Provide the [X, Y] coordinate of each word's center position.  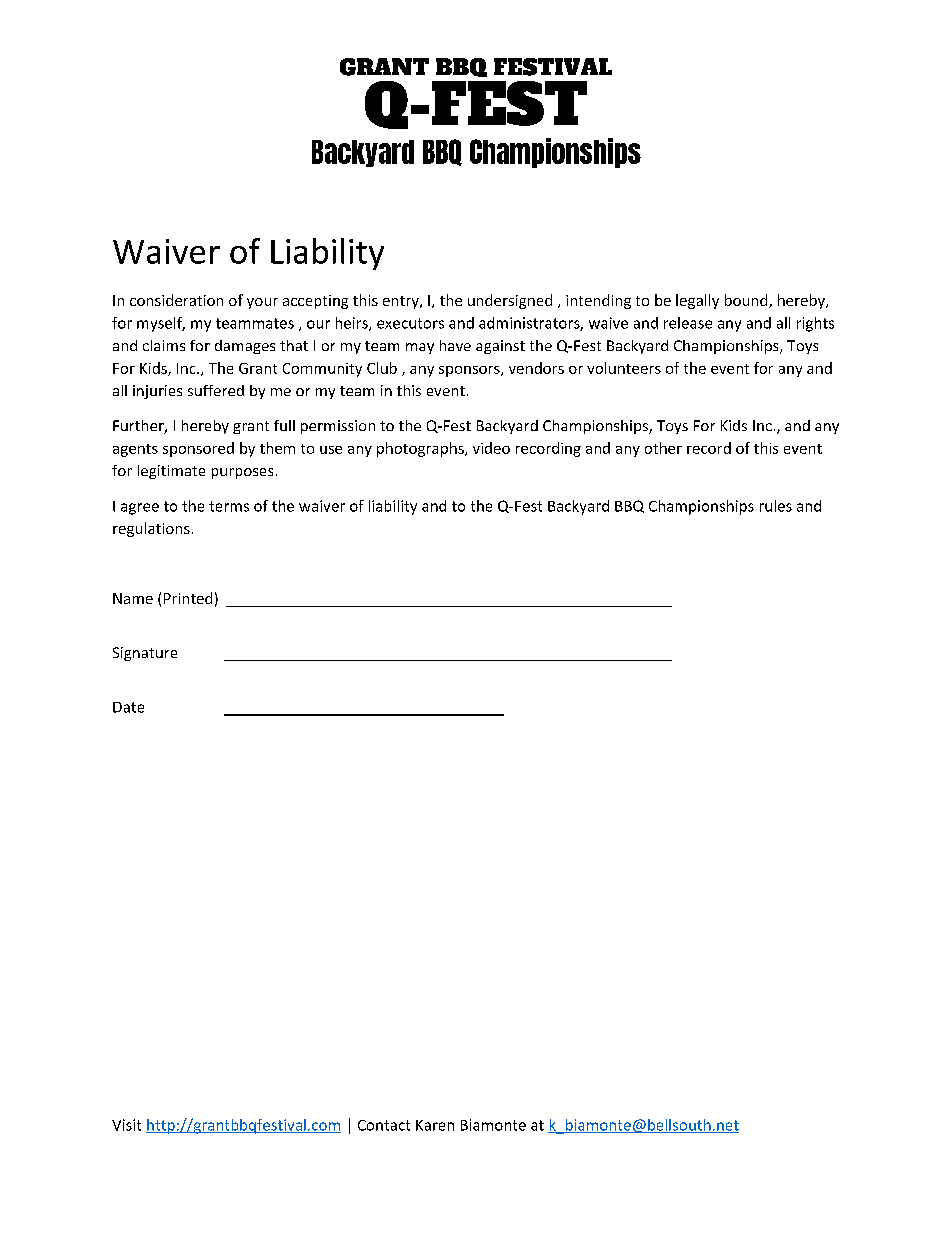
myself [161, 324]
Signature [145, 654]
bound [747, 301]
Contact [384, 1125]
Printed [188, 598]
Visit [126, 1125]
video [491, 448]
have [455, 345]
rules [776, 506]
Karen [435, 1125]
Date [128, 707]
